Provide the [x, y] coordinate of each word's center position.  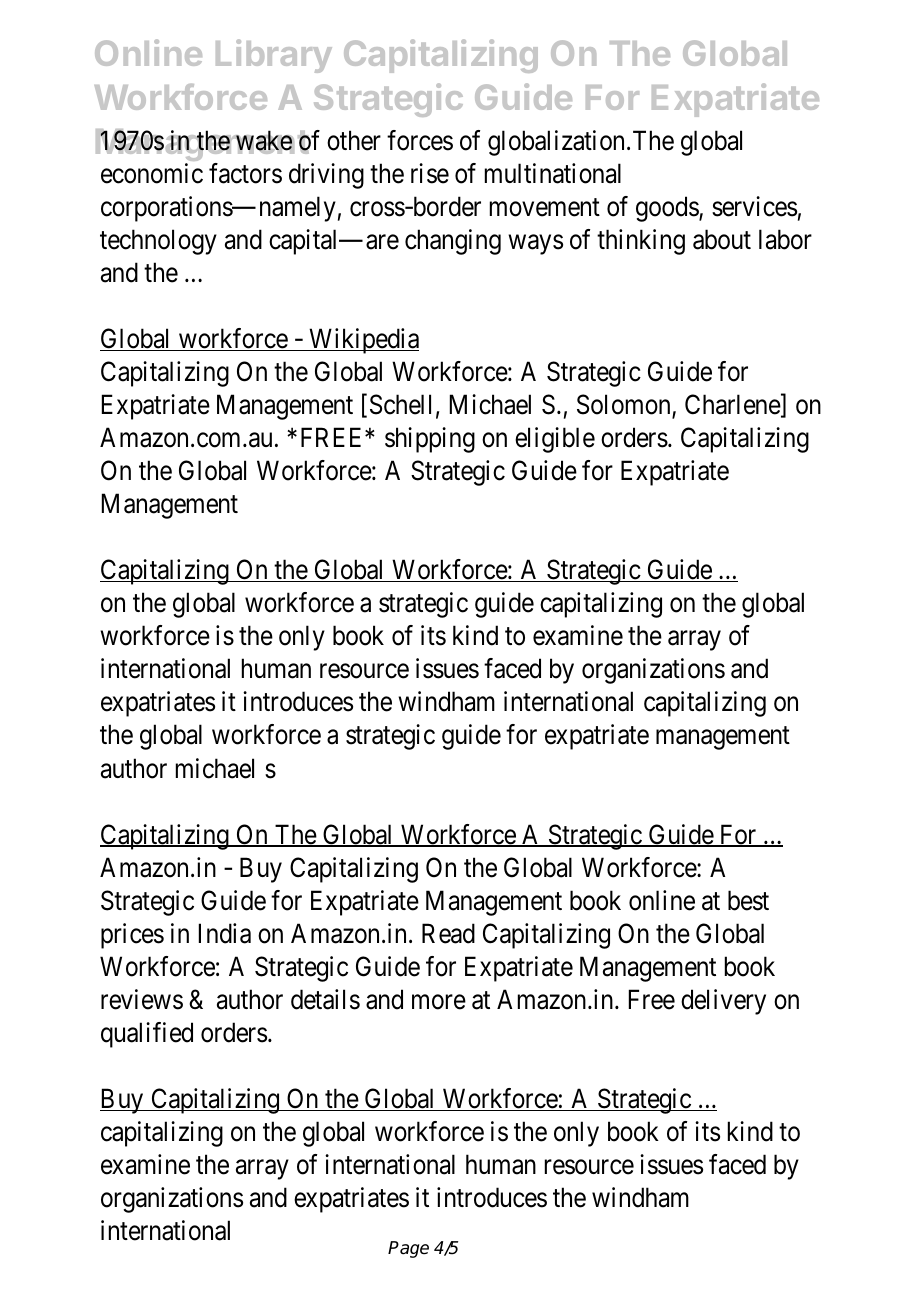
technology [158, 242]
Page [408, 1249]
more [439, 1002]
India [225, 933]
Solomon [625, 405]
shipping [430, 440]
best [748, 900]
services [754, 206]
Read [448, 933]
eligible [555, 440]
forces [420, 140]
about [722, 239]
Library [274, 56]
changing [453, 242]
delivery [723, 1002]
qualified [147, 1035]
